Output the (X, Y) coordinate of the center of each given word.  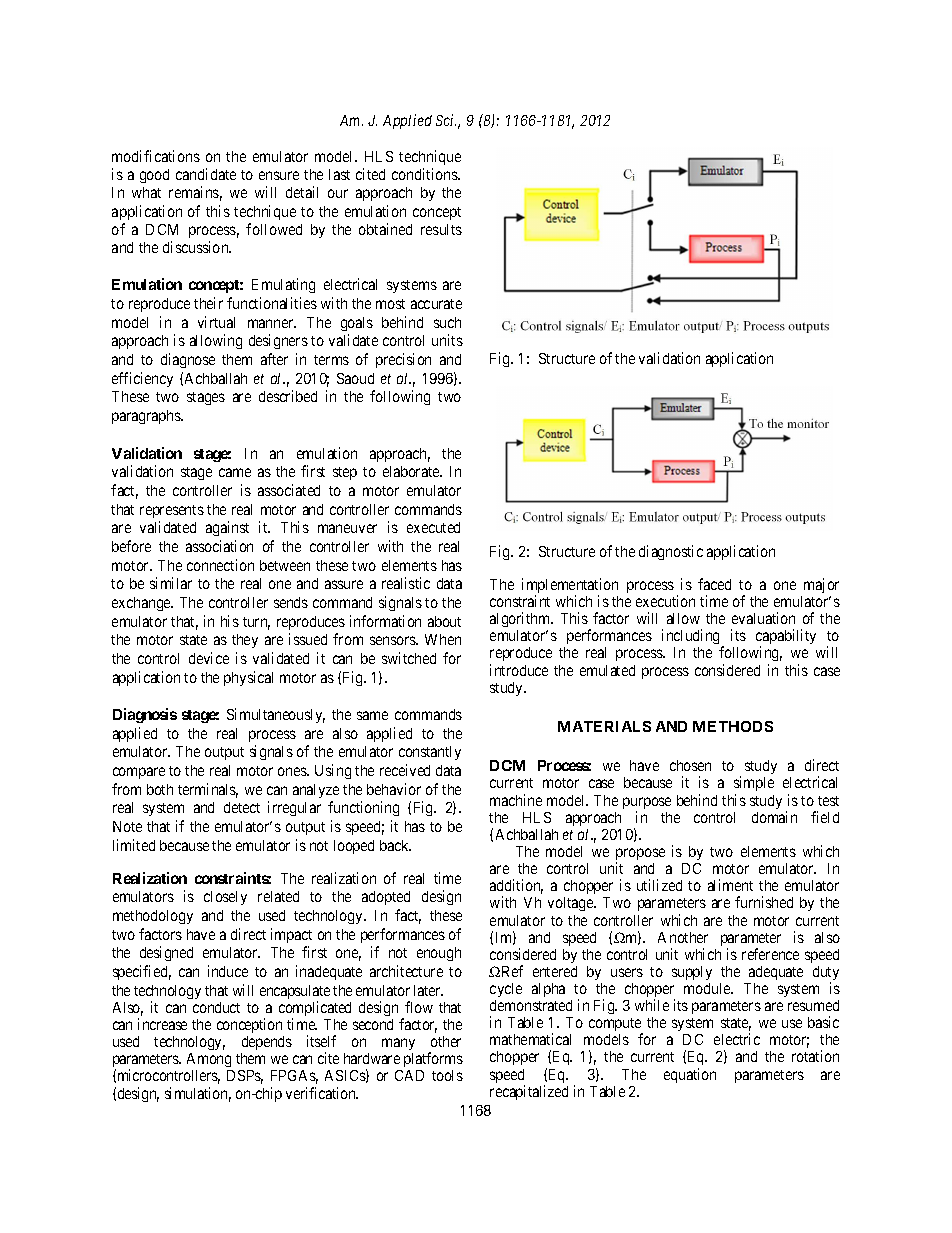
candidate (206, 174)
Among (210, 1062)
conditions (426, 174)
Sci (446, 120)
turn (256, 623)
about (444, 621)
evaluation (763, 618)
